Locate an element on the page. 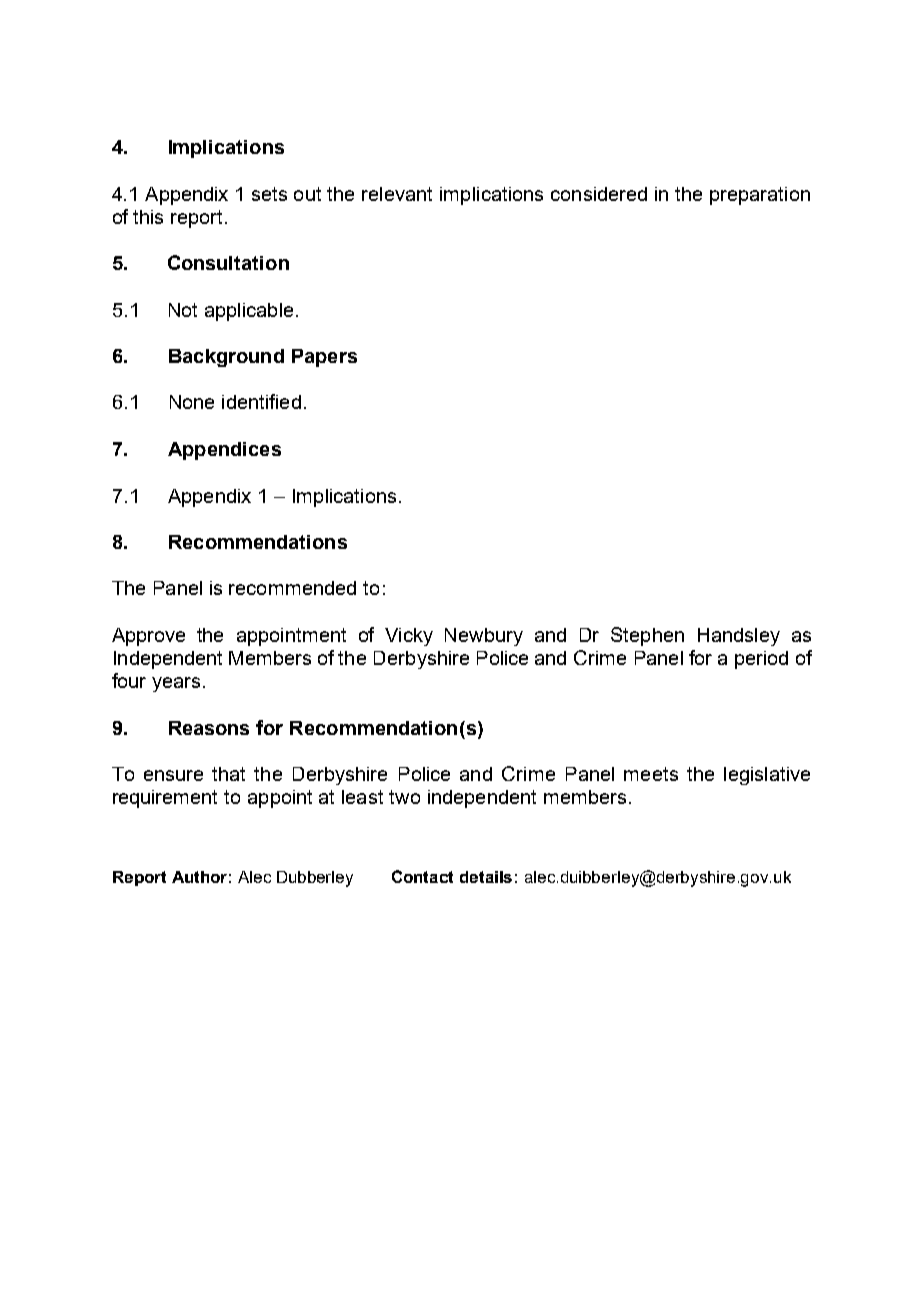 This document has height=1308, width=924. Contact is located at coordinates (422, 876).
